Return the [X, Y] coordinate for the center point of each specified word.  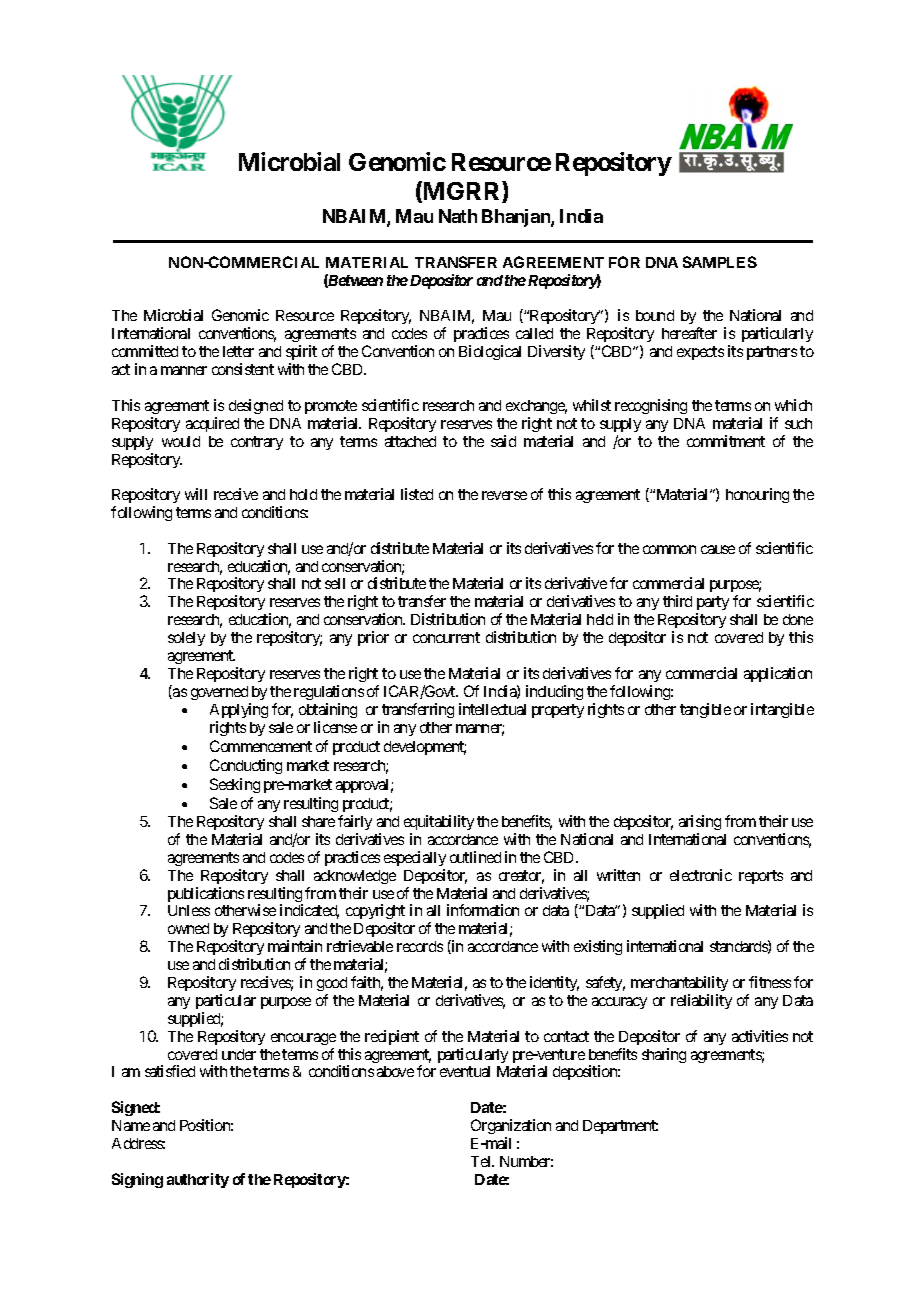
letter [238, 351]
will [196, 494]
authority [198, 1180]
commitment [726, 441]
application [778, 674]
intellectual [492, 709]
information [483, 910]
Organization [511, 1126]
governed [219, 693]
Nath [458, 216]
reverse [504, 495]
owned [188, 928]
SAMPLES [720, 262]
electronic [701, 875]
